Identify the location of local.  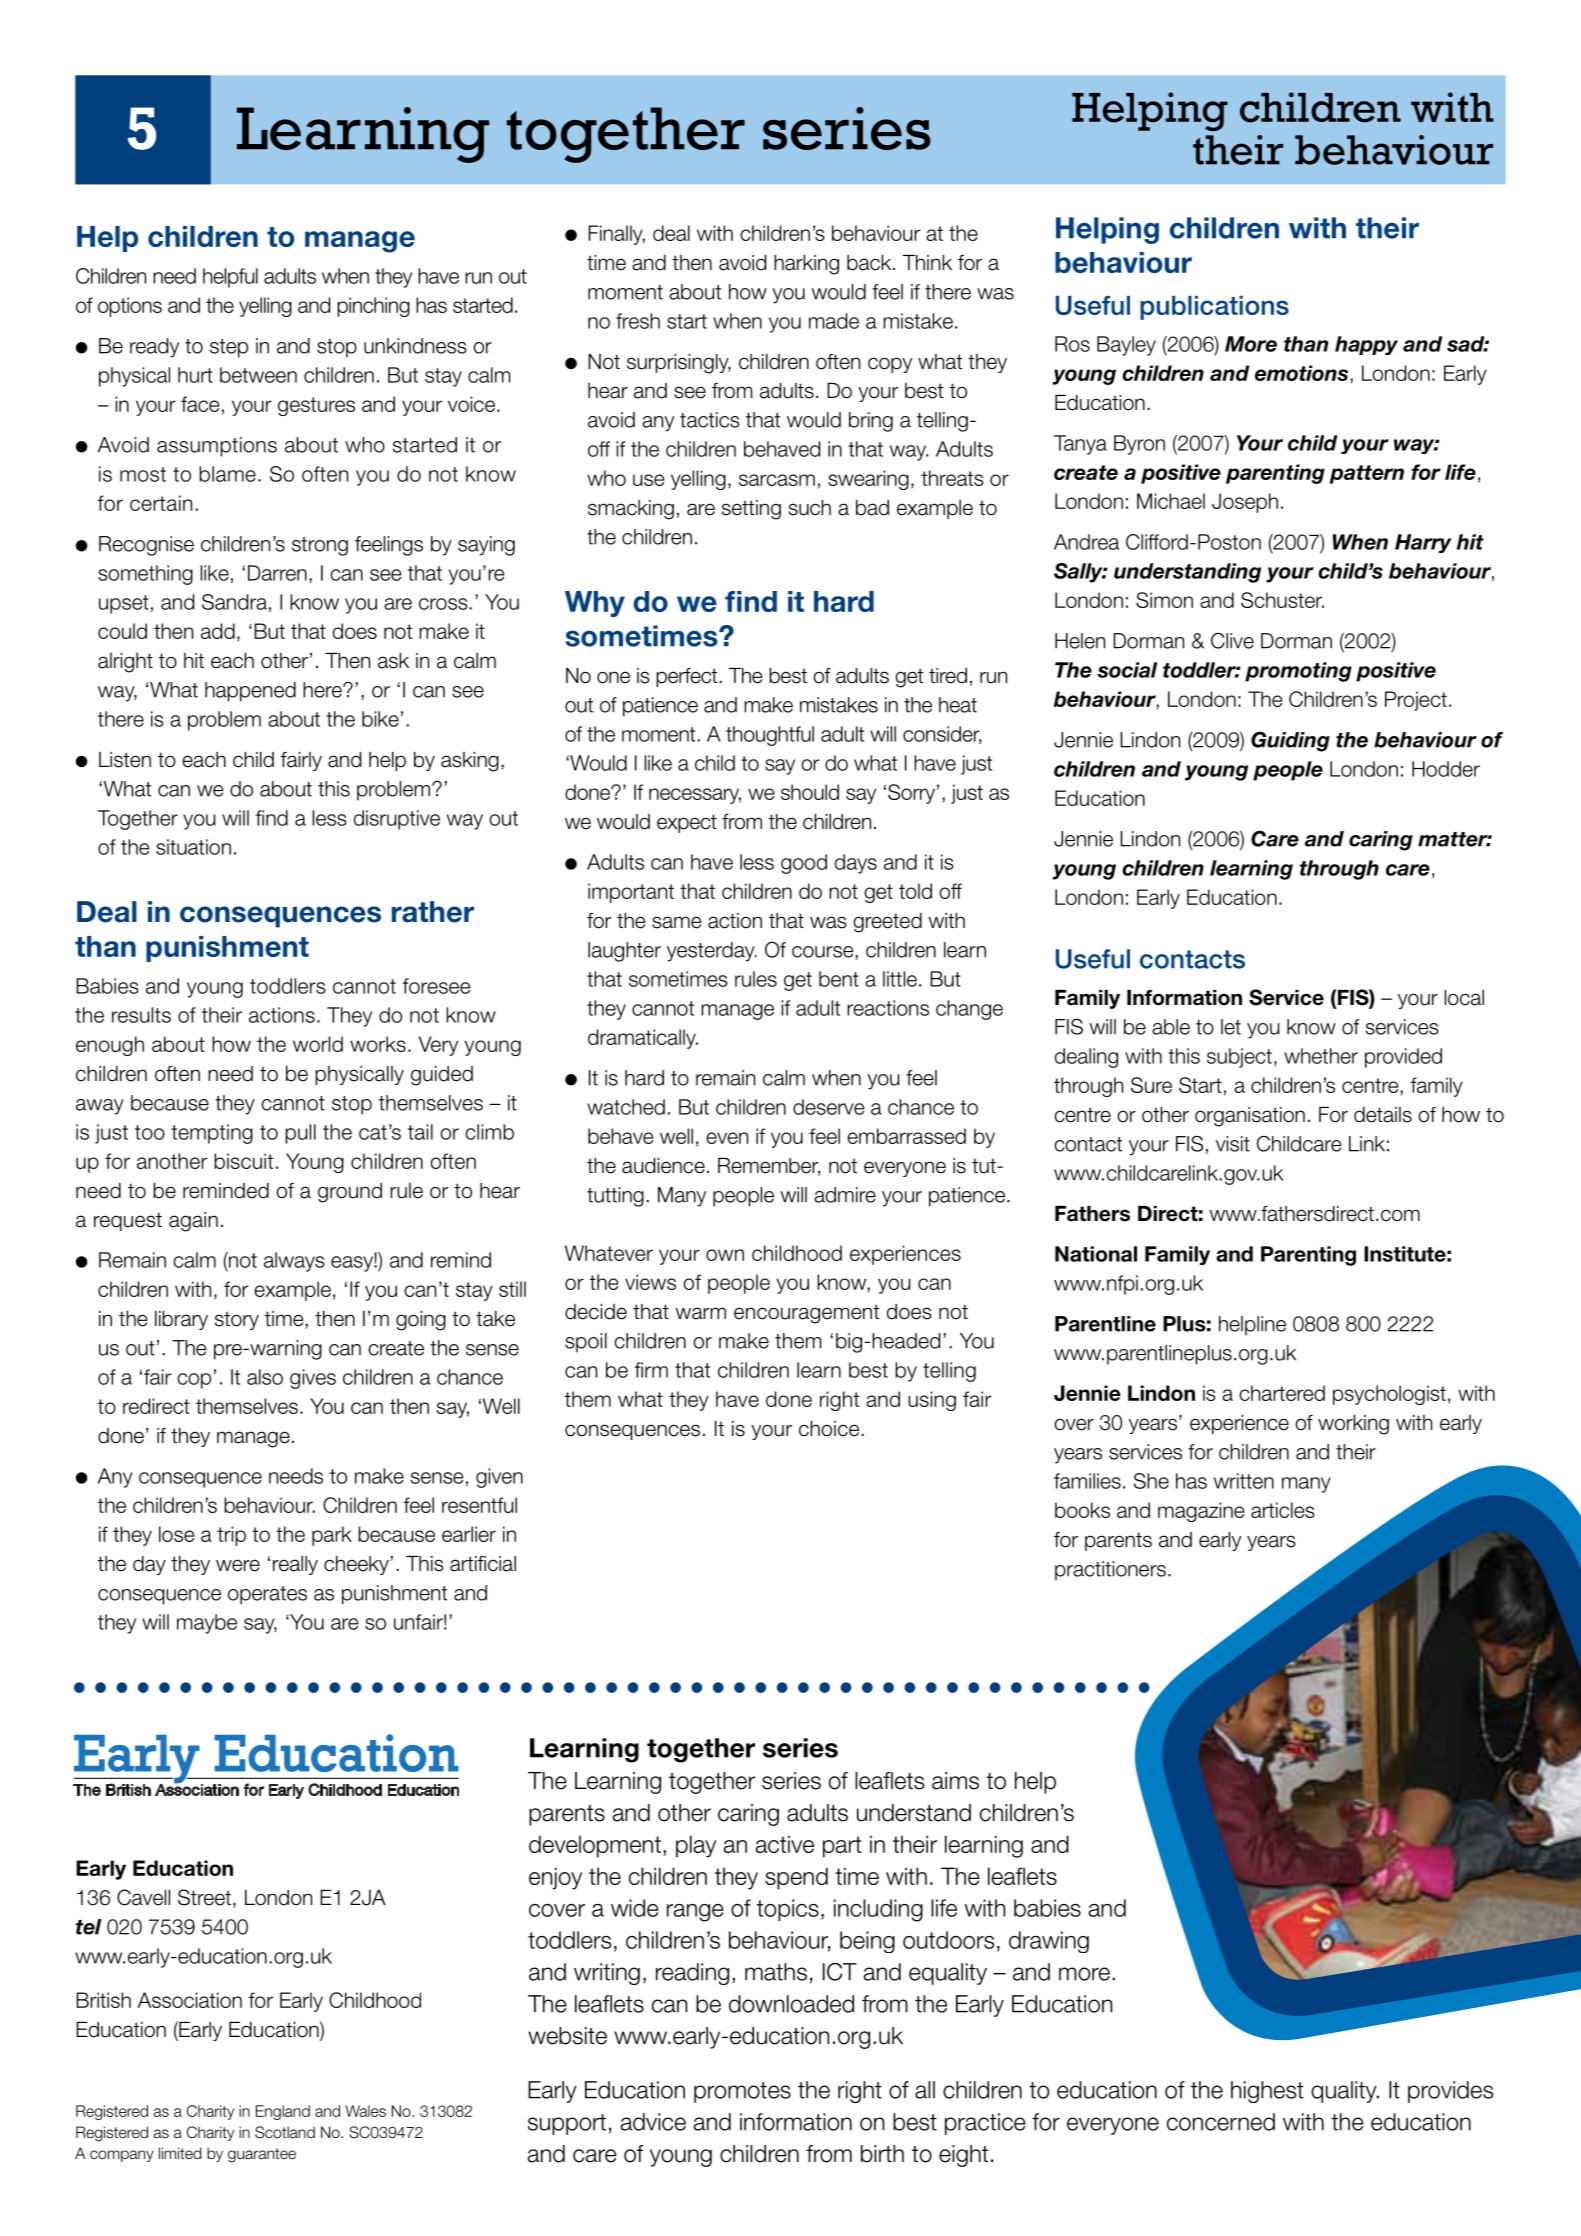
(1464, 998).
